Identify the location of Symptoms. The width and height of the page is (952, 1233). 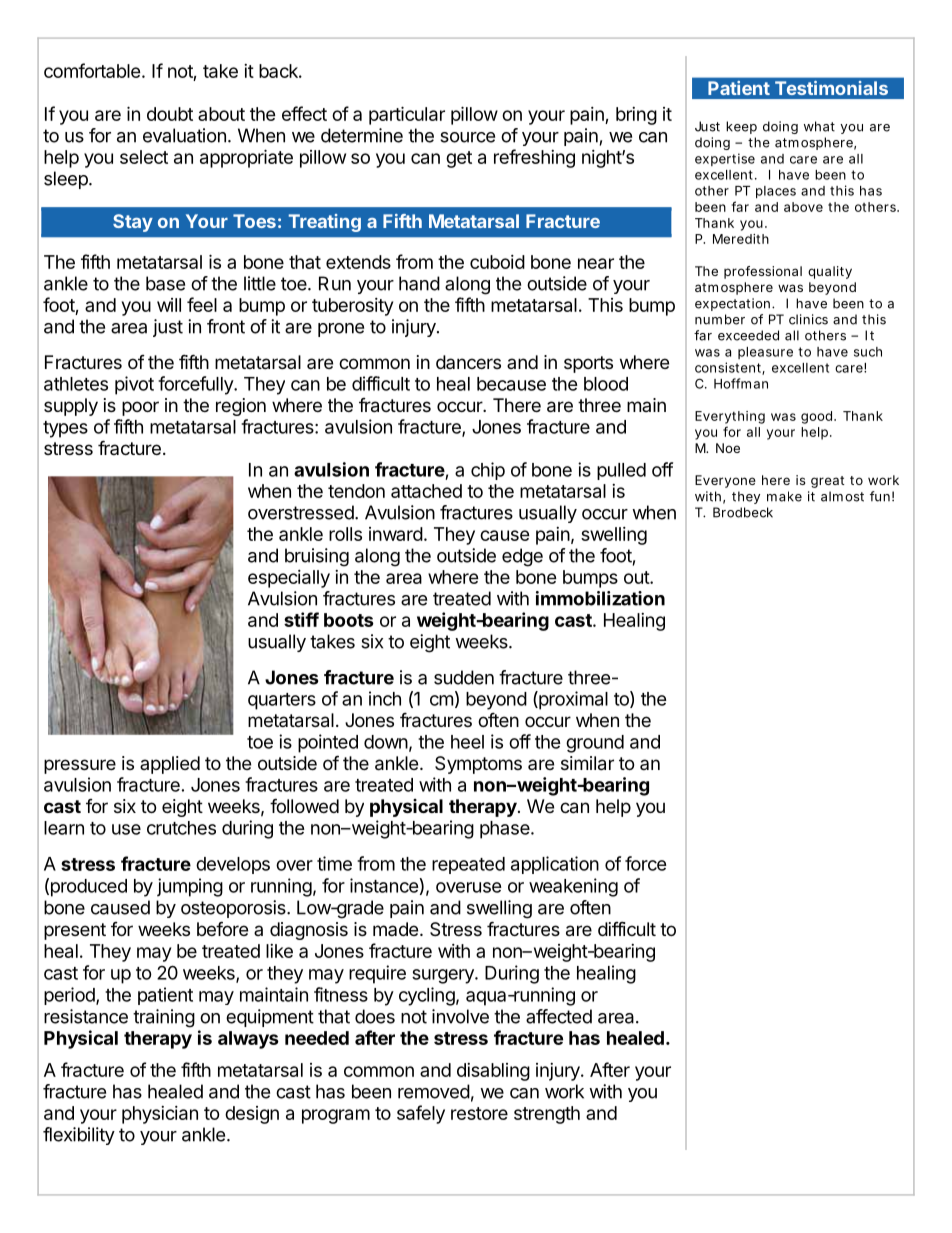
(478, 765).
